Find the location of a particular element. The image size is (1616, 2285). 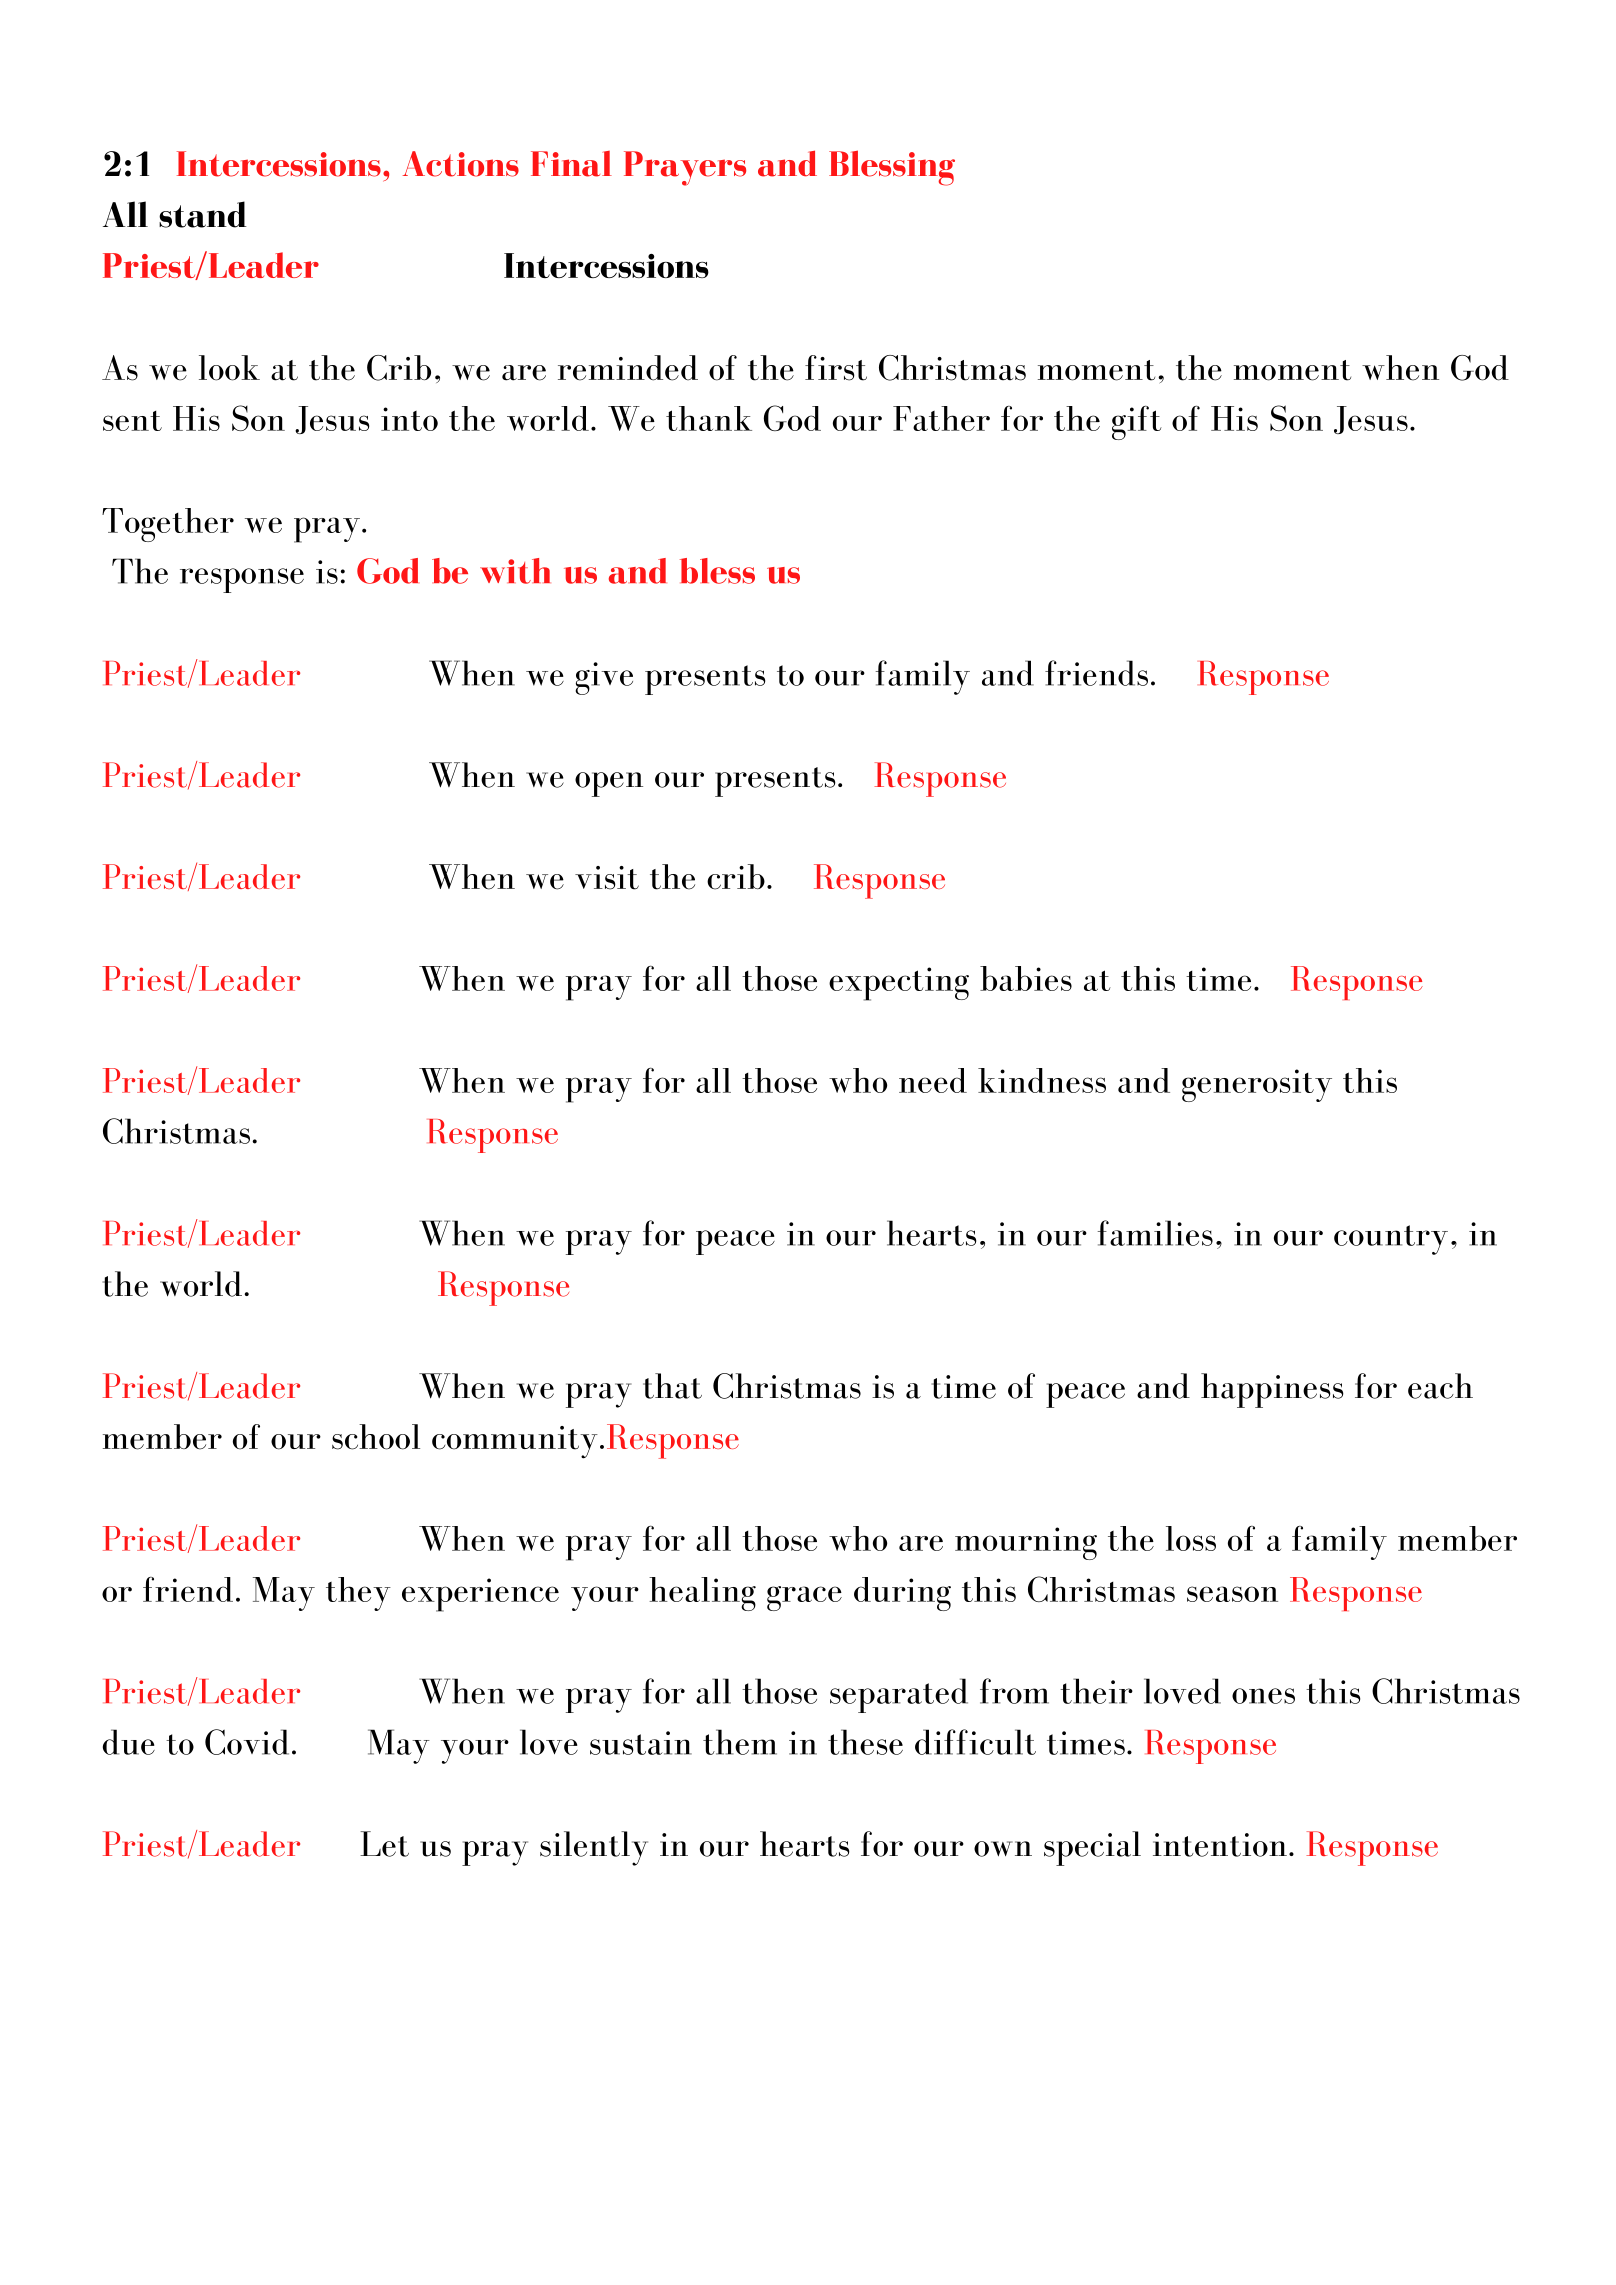

school is located at coordinates (376, 1437).
